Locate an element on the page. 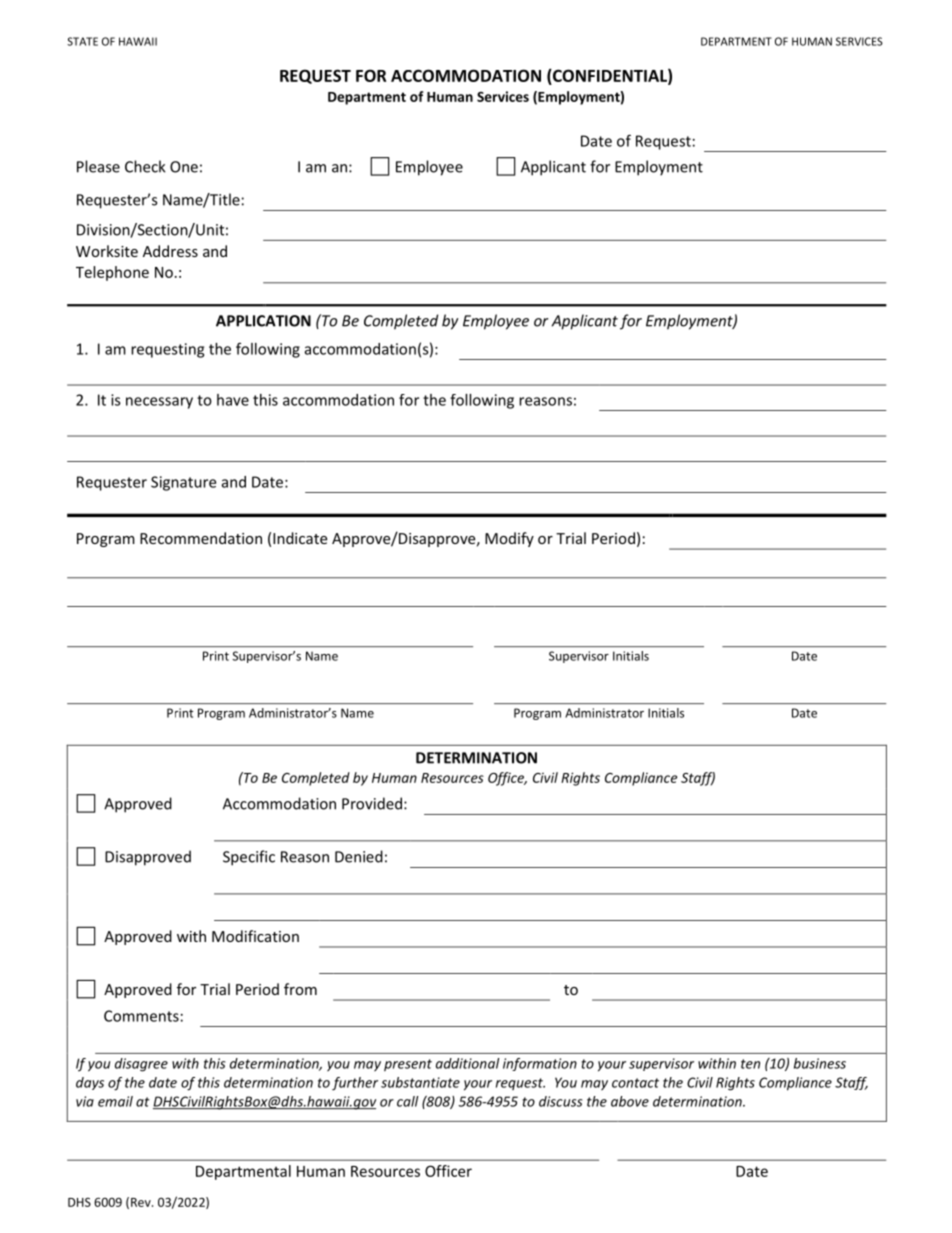 This document has width=952, height=1233. Modify is located at coordinates (509, 539).
